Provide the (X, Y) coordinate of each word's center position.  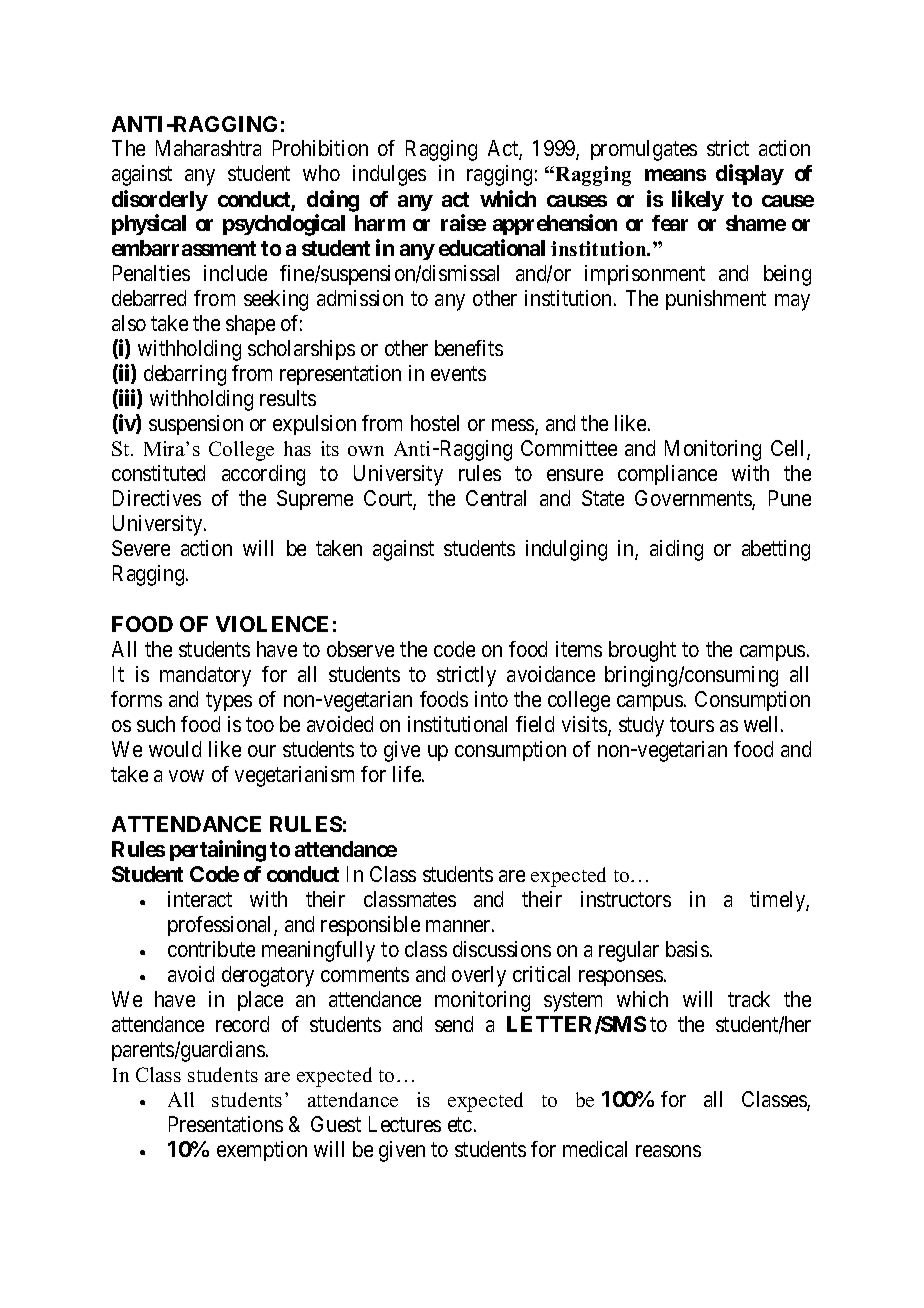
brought (642, 651)
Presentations (226, 1124)
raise (463, 223)
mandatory (205, 676)
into (491, 699)
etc (460, 1124)
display (750, 174)
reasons (668, 1151)
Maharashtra (208, 148)
